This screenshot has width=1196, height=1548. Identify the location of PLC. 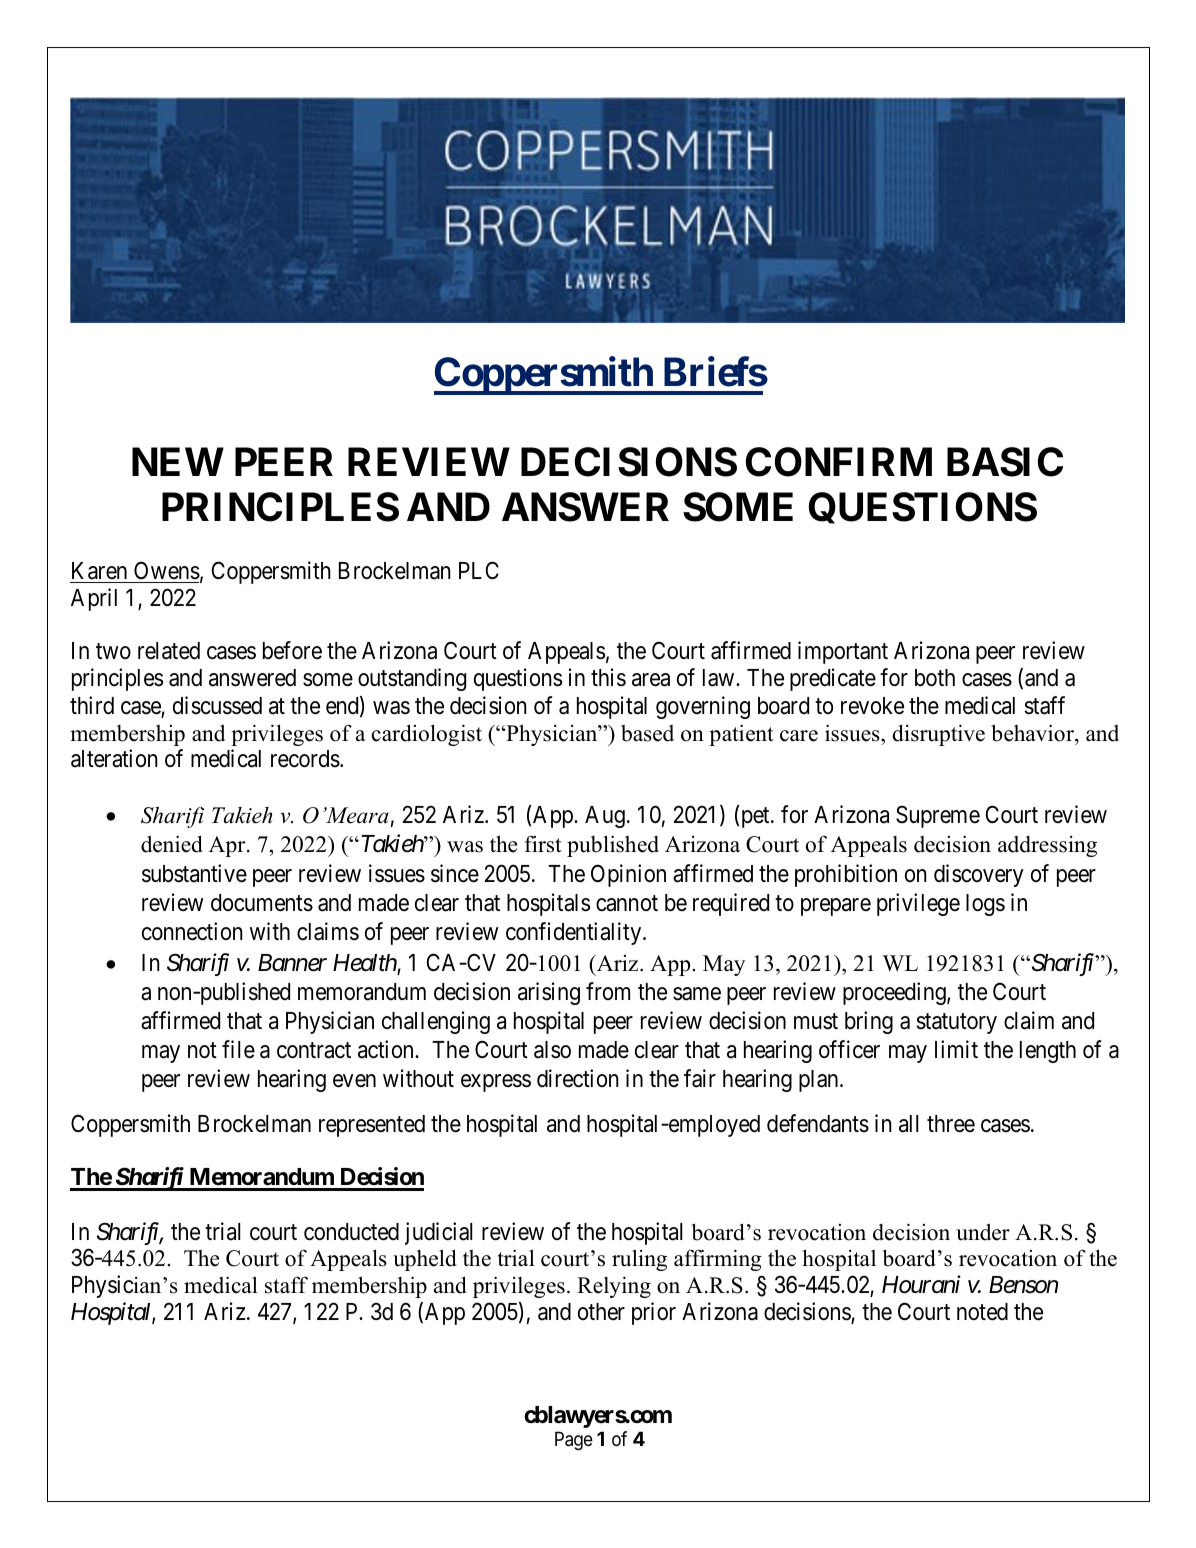
(479, 570).
